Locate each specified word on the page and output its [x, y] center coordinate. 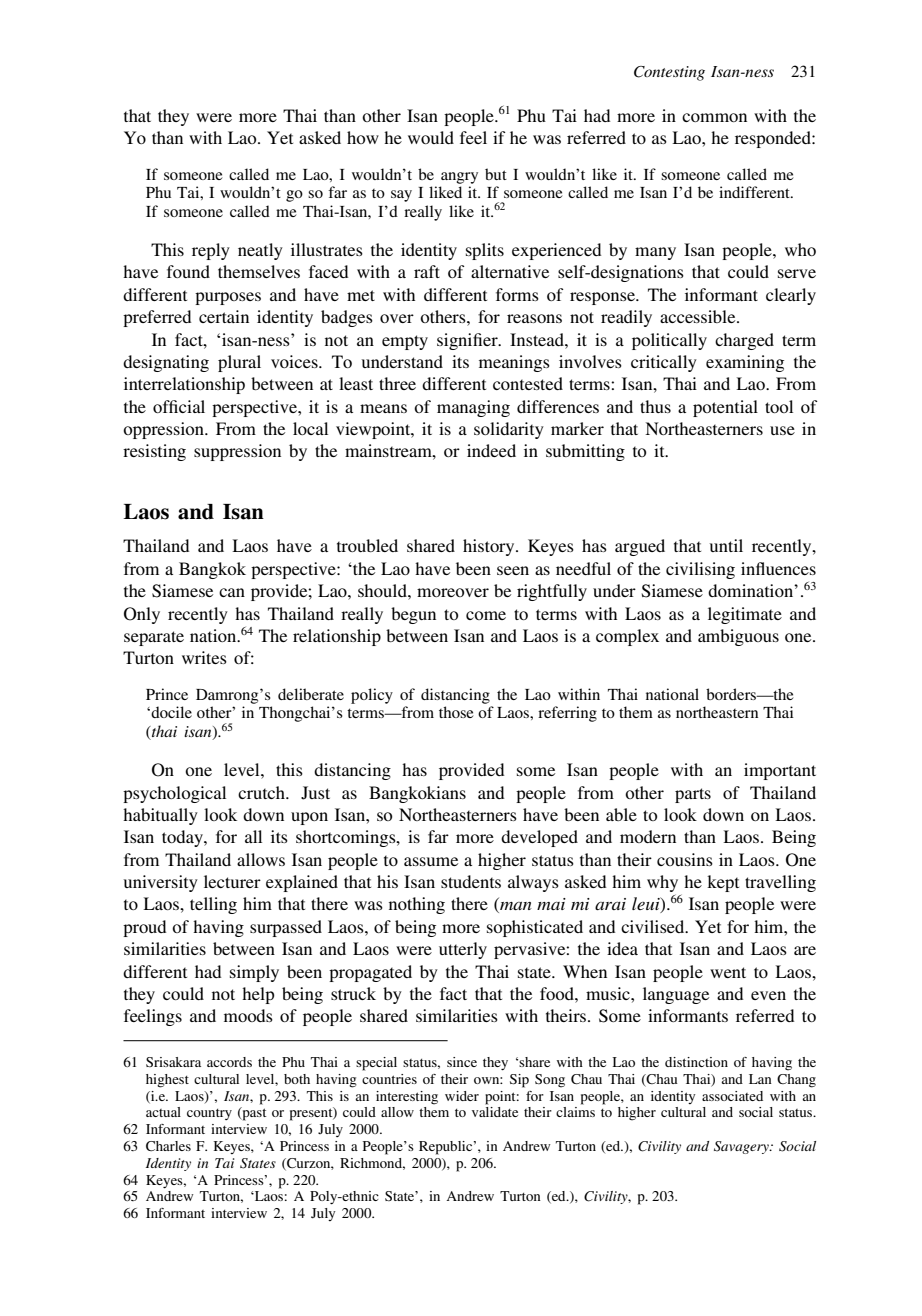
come [486, 615]
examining [745, 363]
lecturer [232, 881]
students [471, 881]
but [496, 174]
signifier [468, 341]
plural [239, 363]
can [232, 592]
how [363, 137]
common [714, 117]
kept [723, 883]
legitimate [745, 615]
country [209, 1114]
